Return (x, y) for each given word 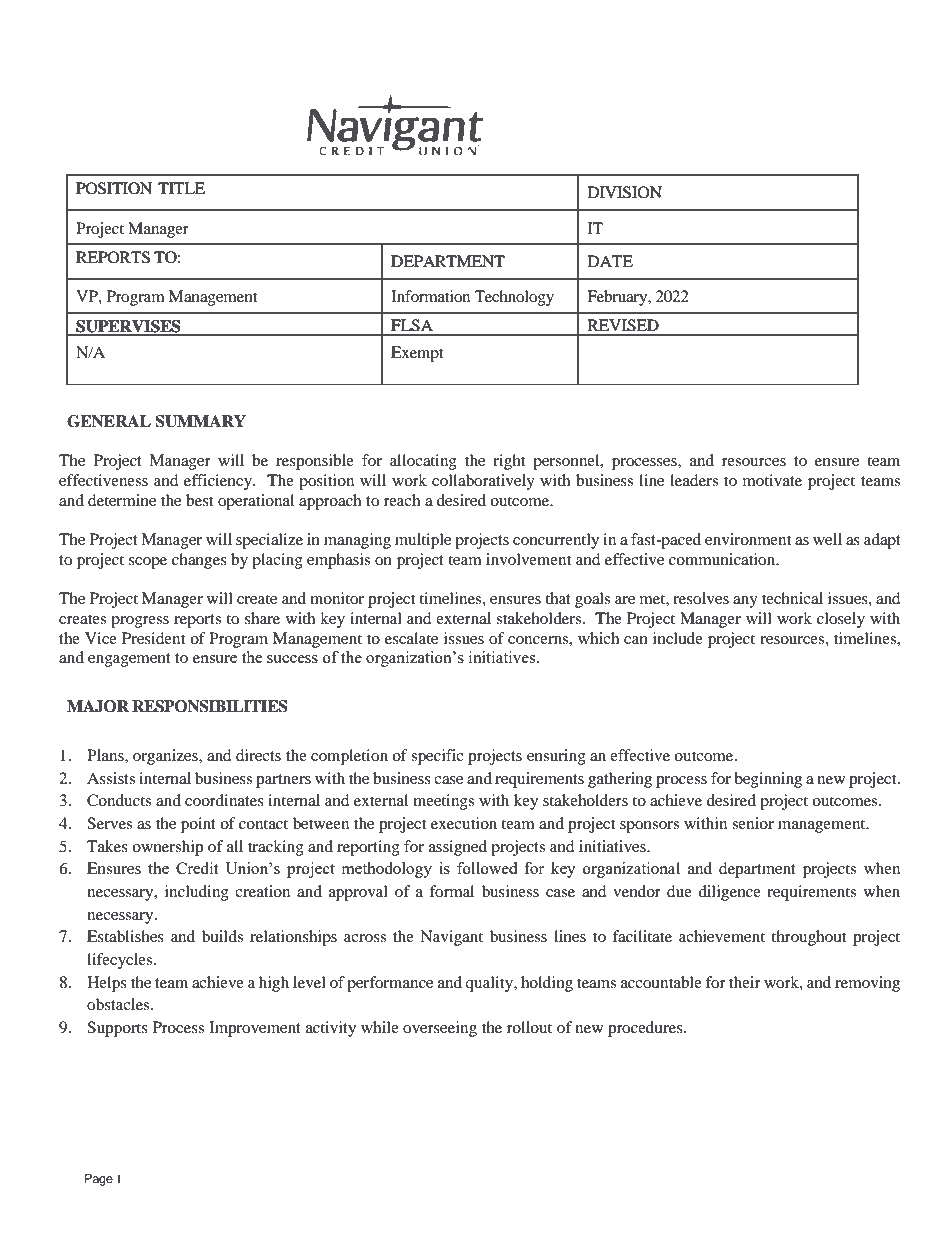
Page (99, 1180)
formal (451, 891)
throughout (808, 938)
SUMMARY (200, 421)
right (509, 462)
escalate (411, 638)
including (197, 893)
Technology (514, 298)
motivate (772, 480)
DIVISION (625, 192)
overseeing (440, 1029)
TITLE (181, 188)
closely (841, 620)
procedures (646, 1029)
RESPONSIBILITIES (210, 706)
